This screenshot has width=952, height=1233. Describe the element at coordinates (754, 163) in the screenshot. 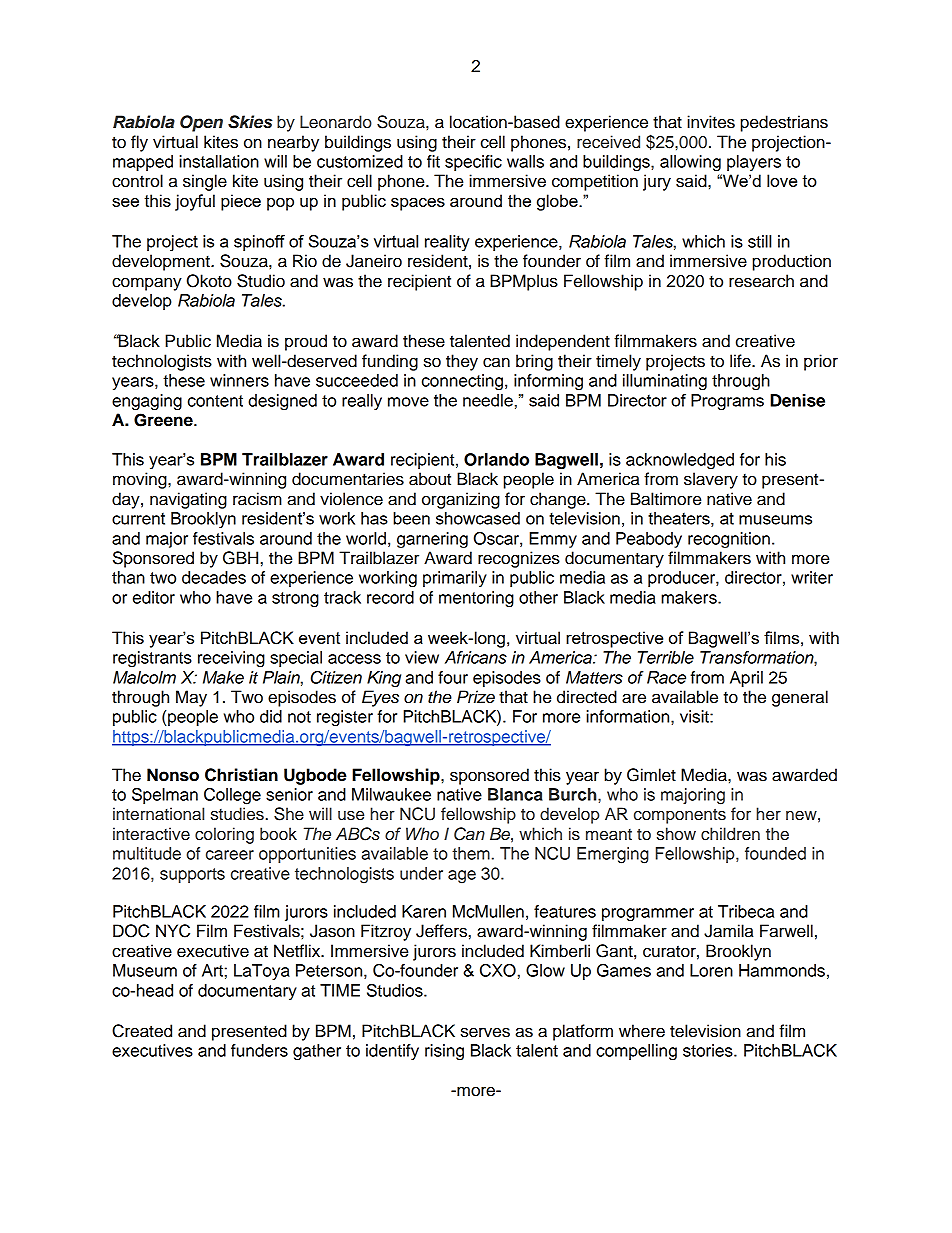

I see `players` at that location.
